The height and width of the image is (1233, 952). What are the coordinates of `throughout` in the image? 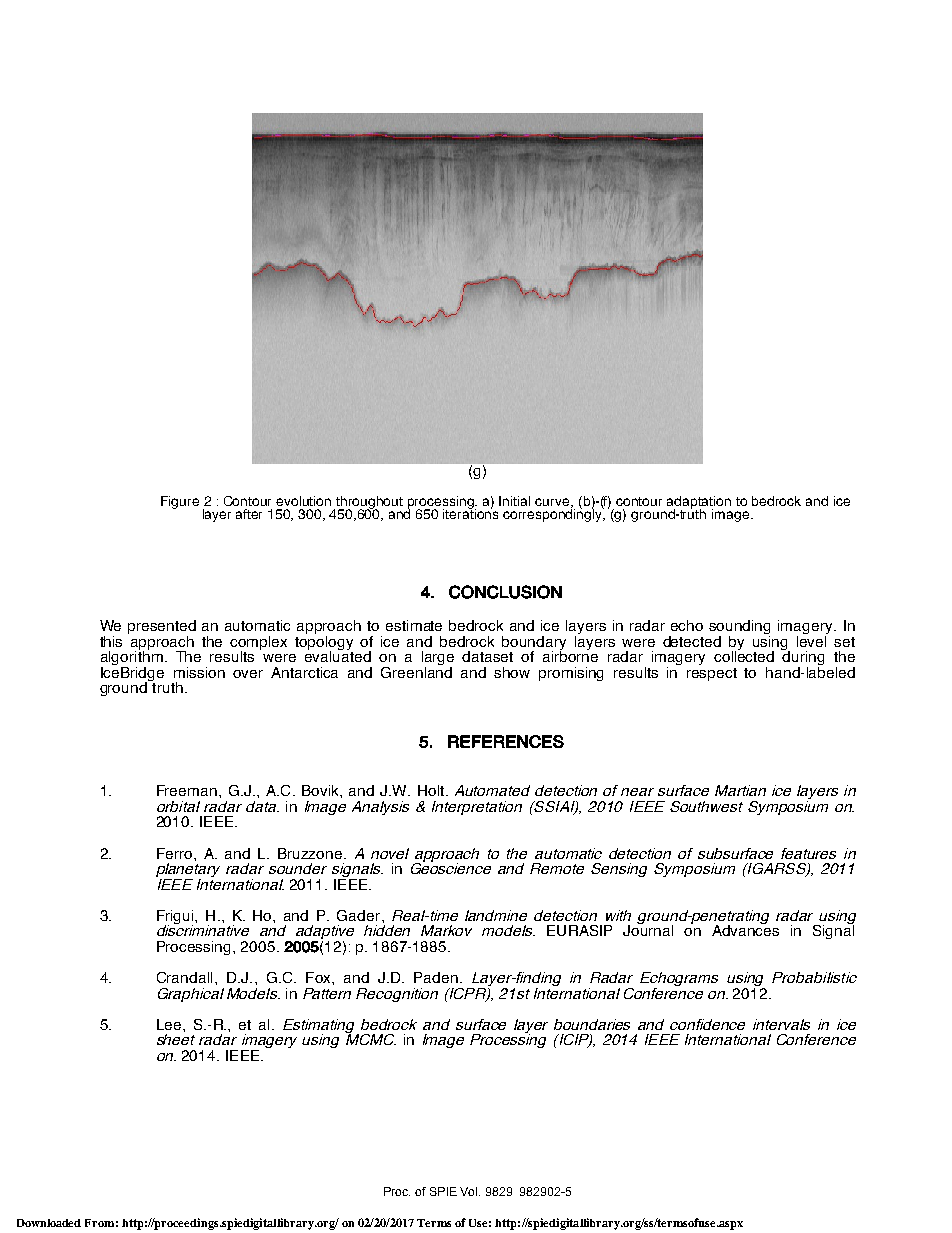 It's located at (369, 503).
